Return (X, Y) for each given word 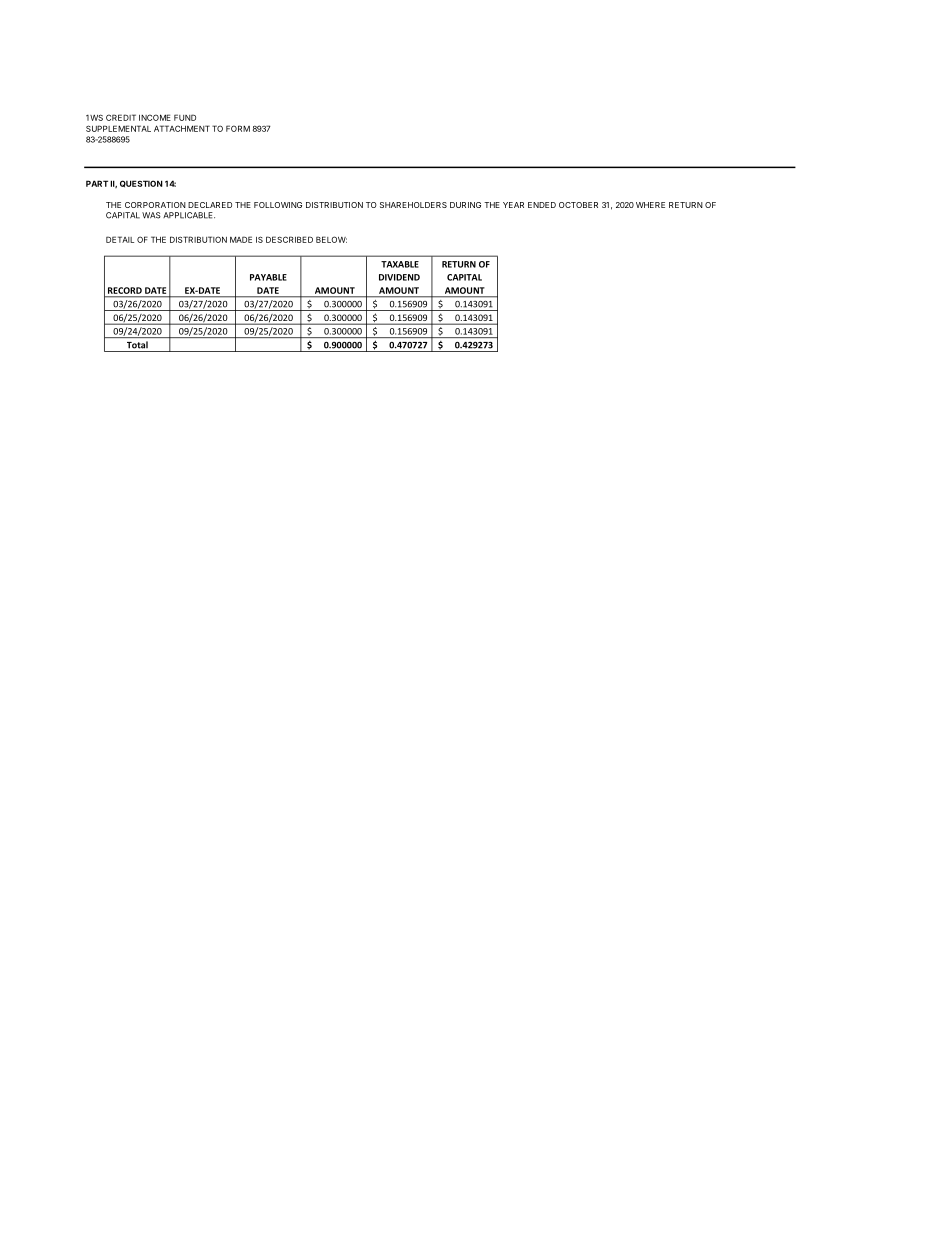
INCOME (155, 117)
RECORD (125, 290)
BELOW (331, 239)
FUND (185, 117)
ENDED (542, 205)
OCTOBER (578, 205)
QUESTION (141, 184)
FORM (238, 128)
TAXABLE (400, 264)
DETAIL (120, 239)
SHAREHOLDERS (413, 205)
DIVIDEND (399, 277)
